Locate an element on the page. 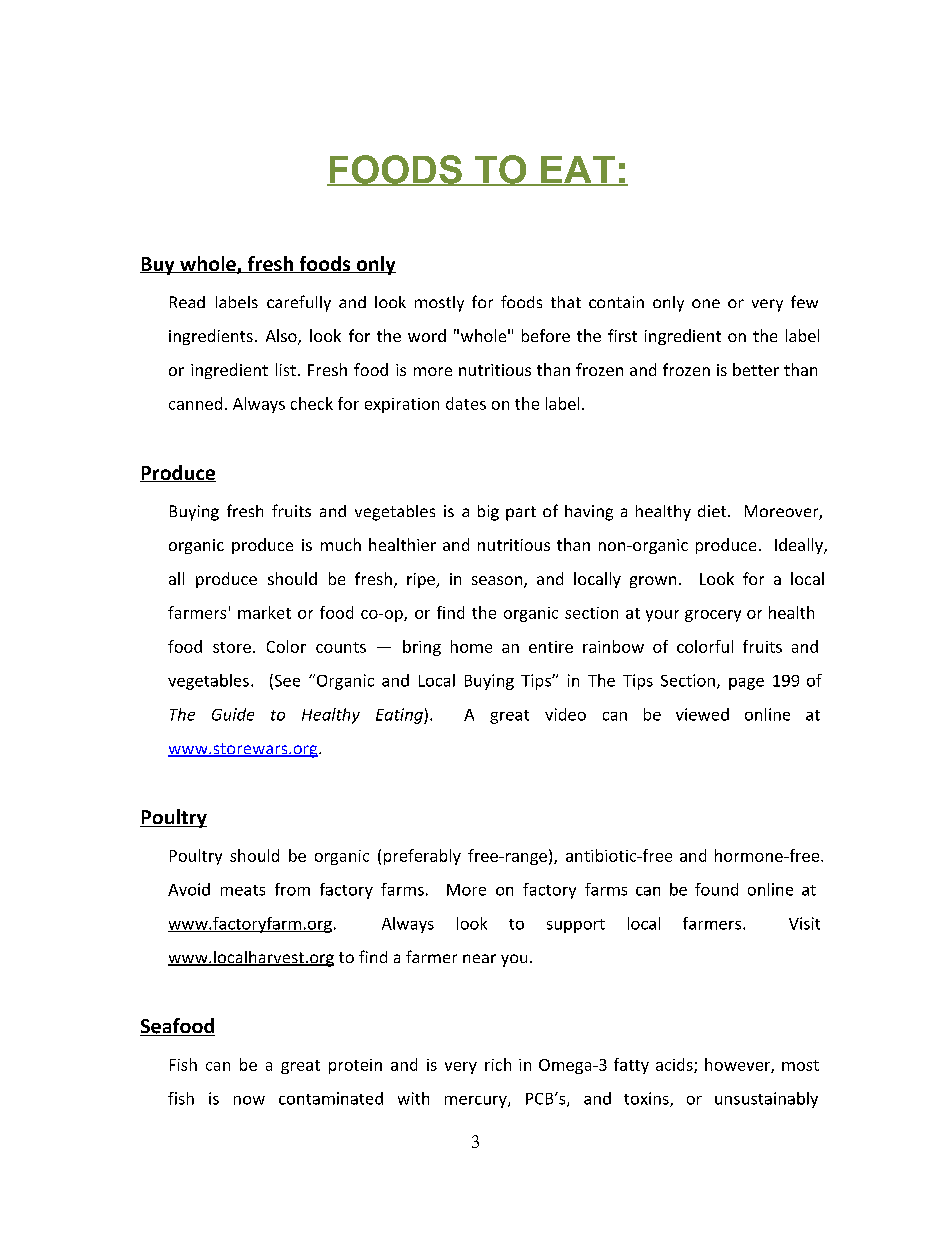  grocery is located at coordinates (713, 616).
